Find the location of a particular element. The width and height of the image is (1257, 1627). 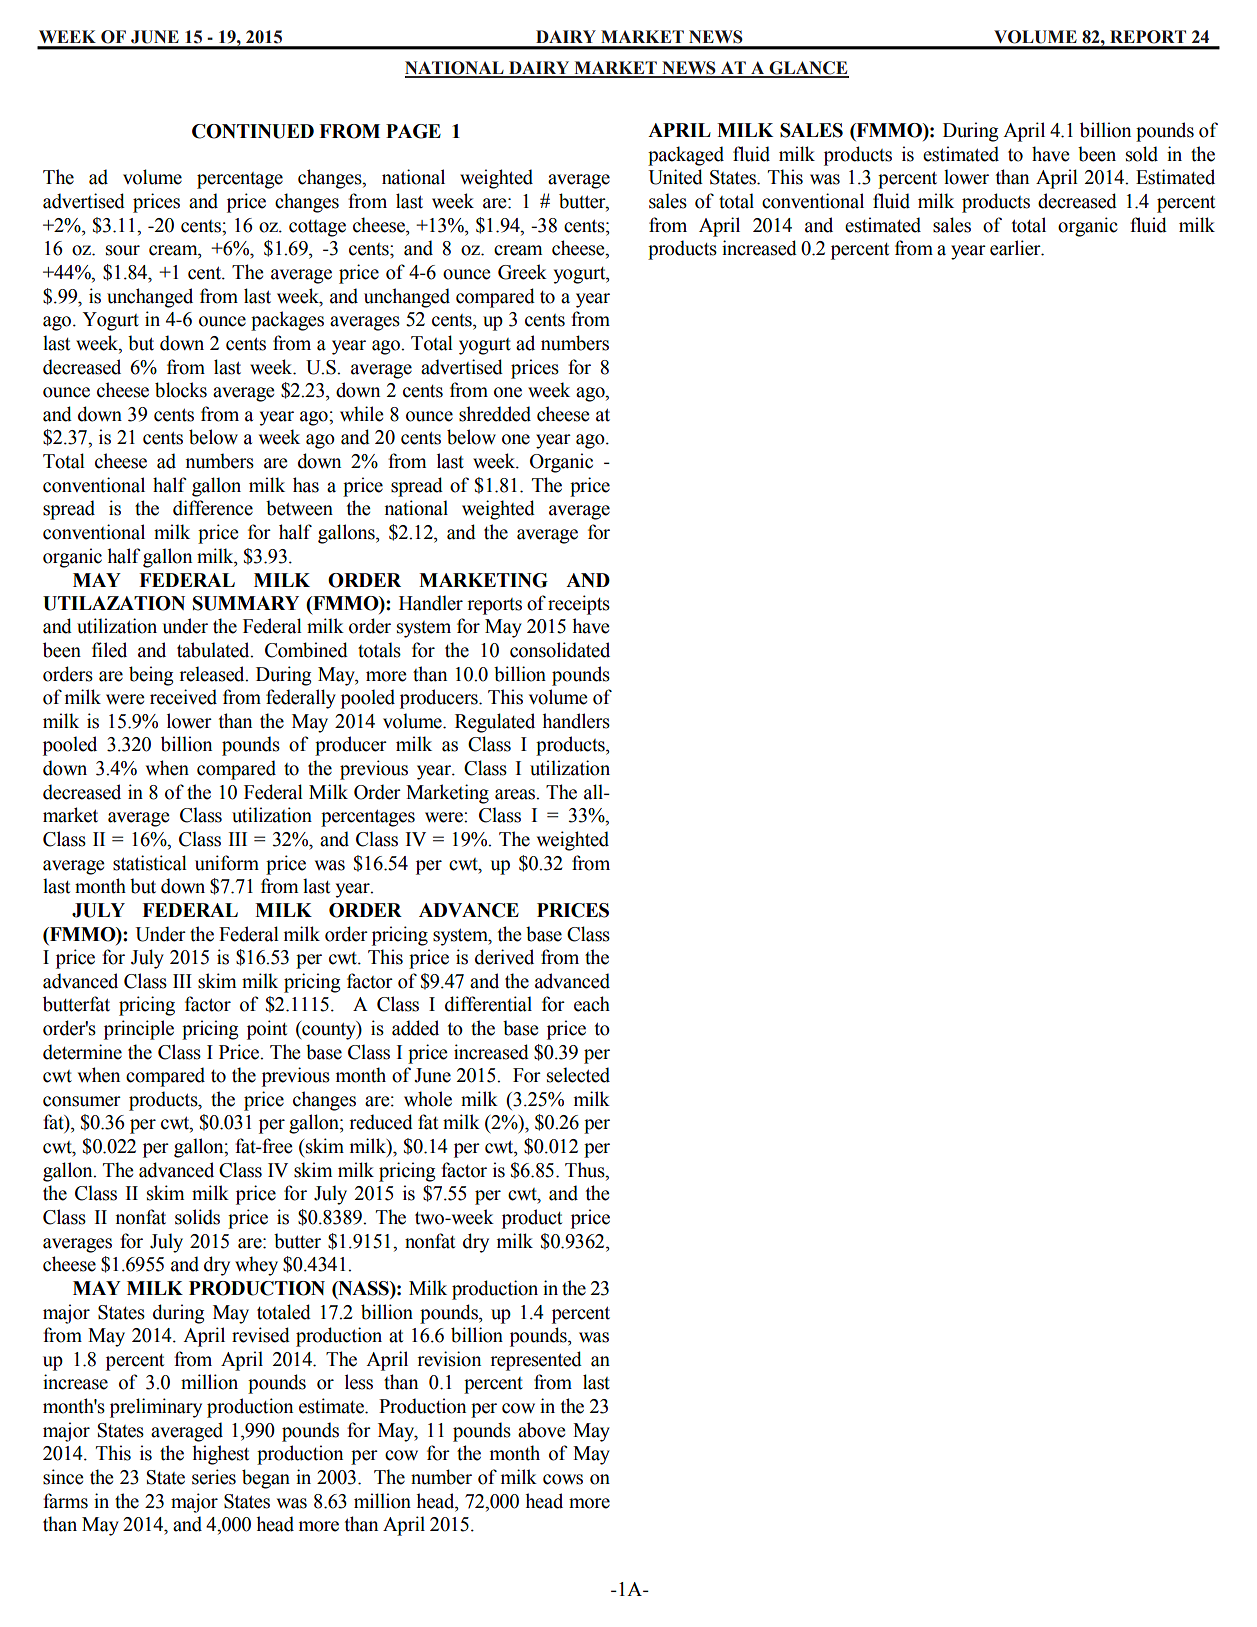

each is located at coordinates (592, 1004).
